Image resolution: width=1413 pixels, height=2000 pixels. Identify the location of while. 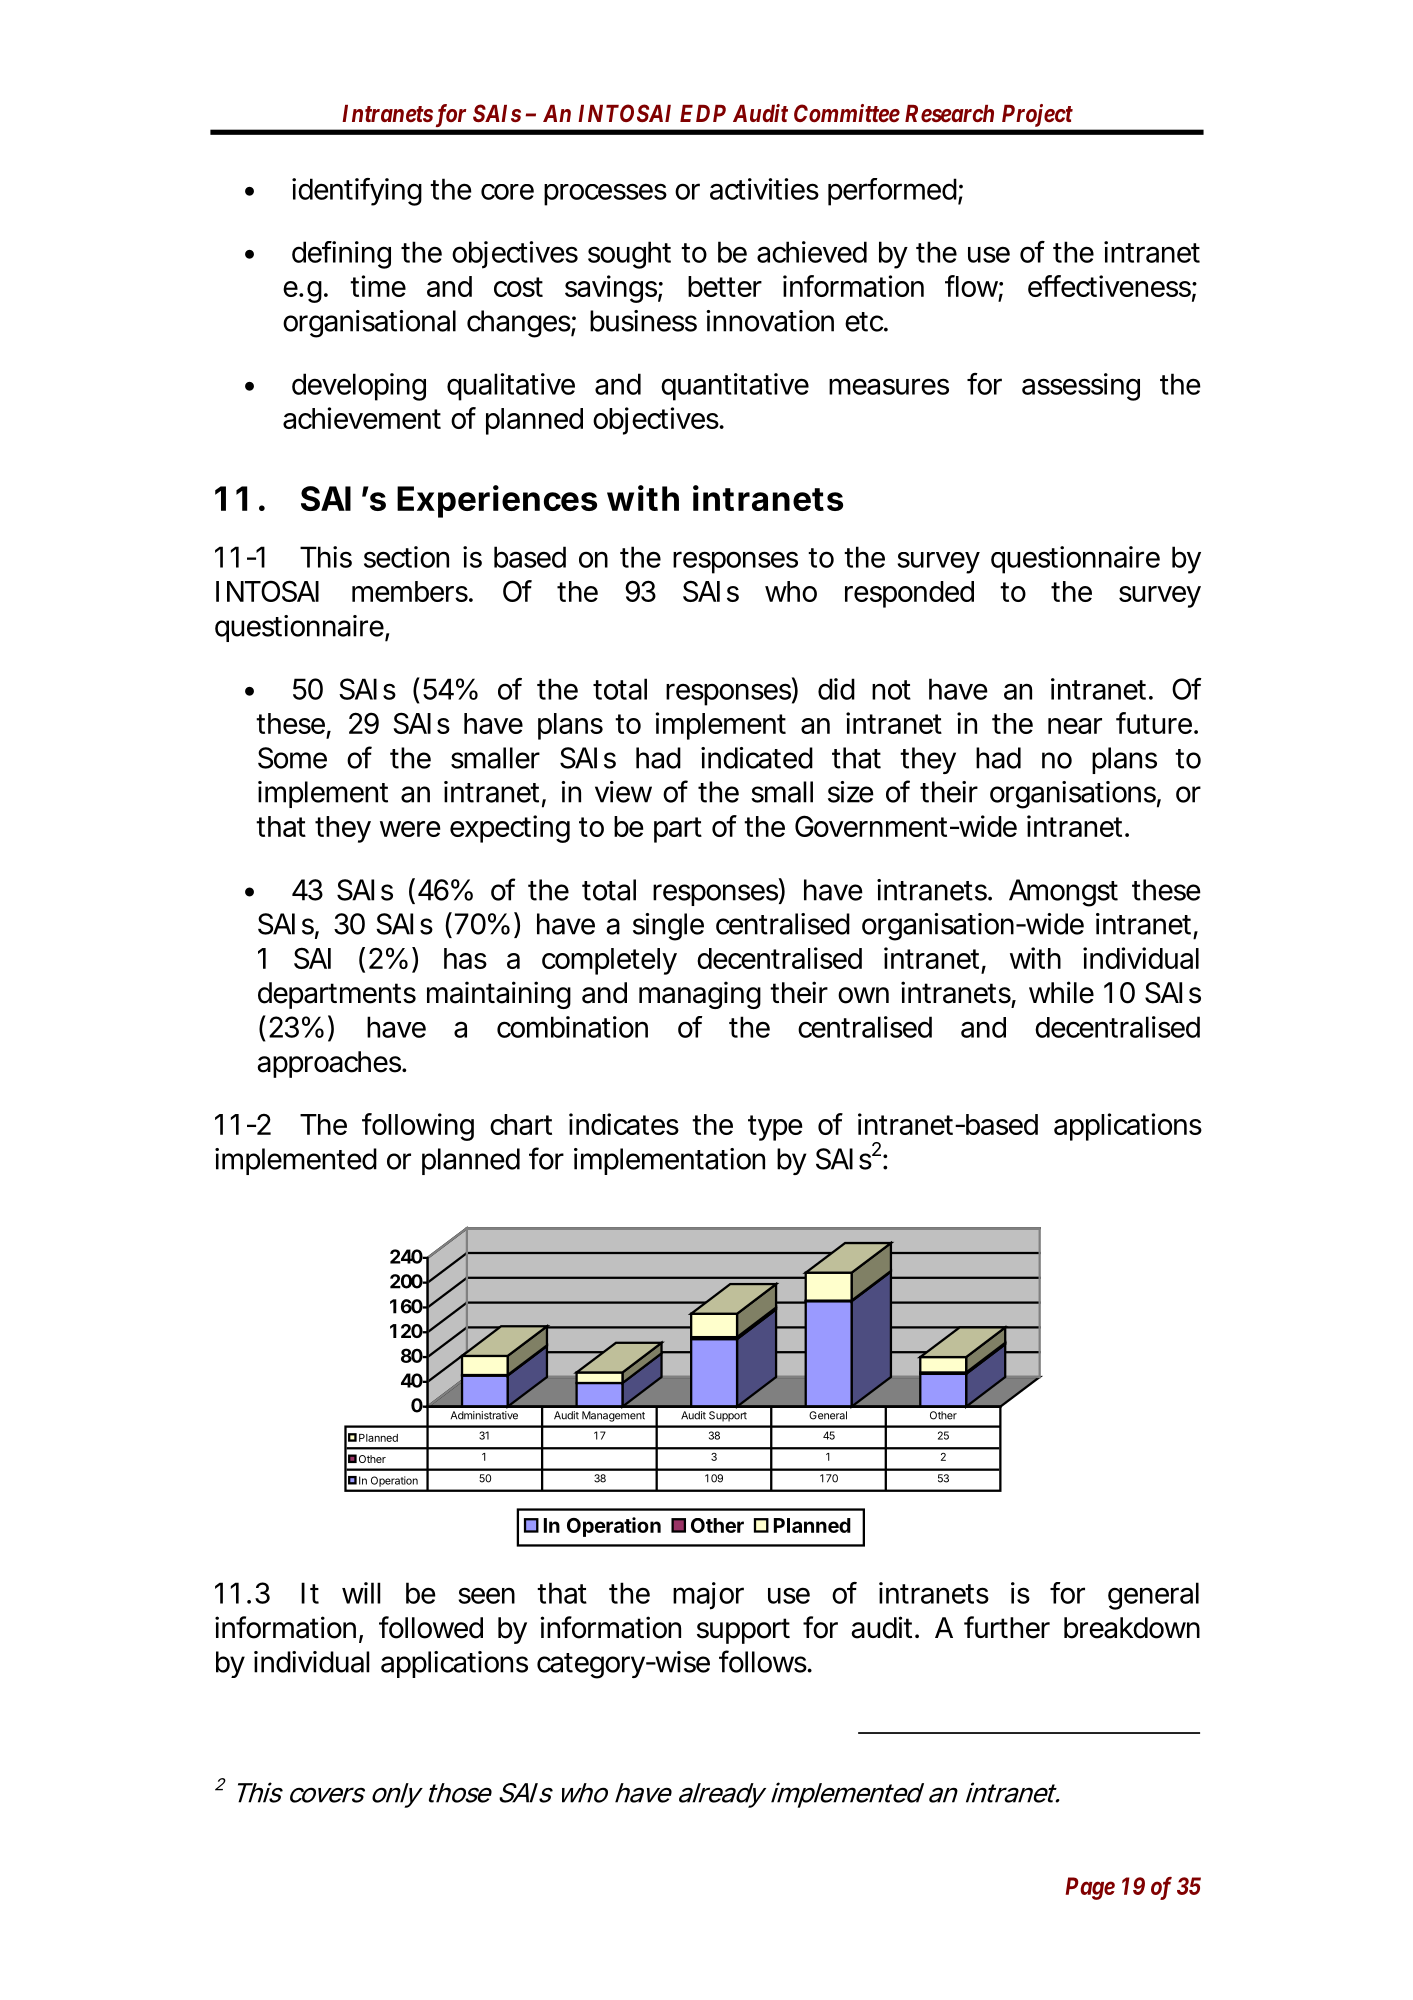
(1061, 992).
